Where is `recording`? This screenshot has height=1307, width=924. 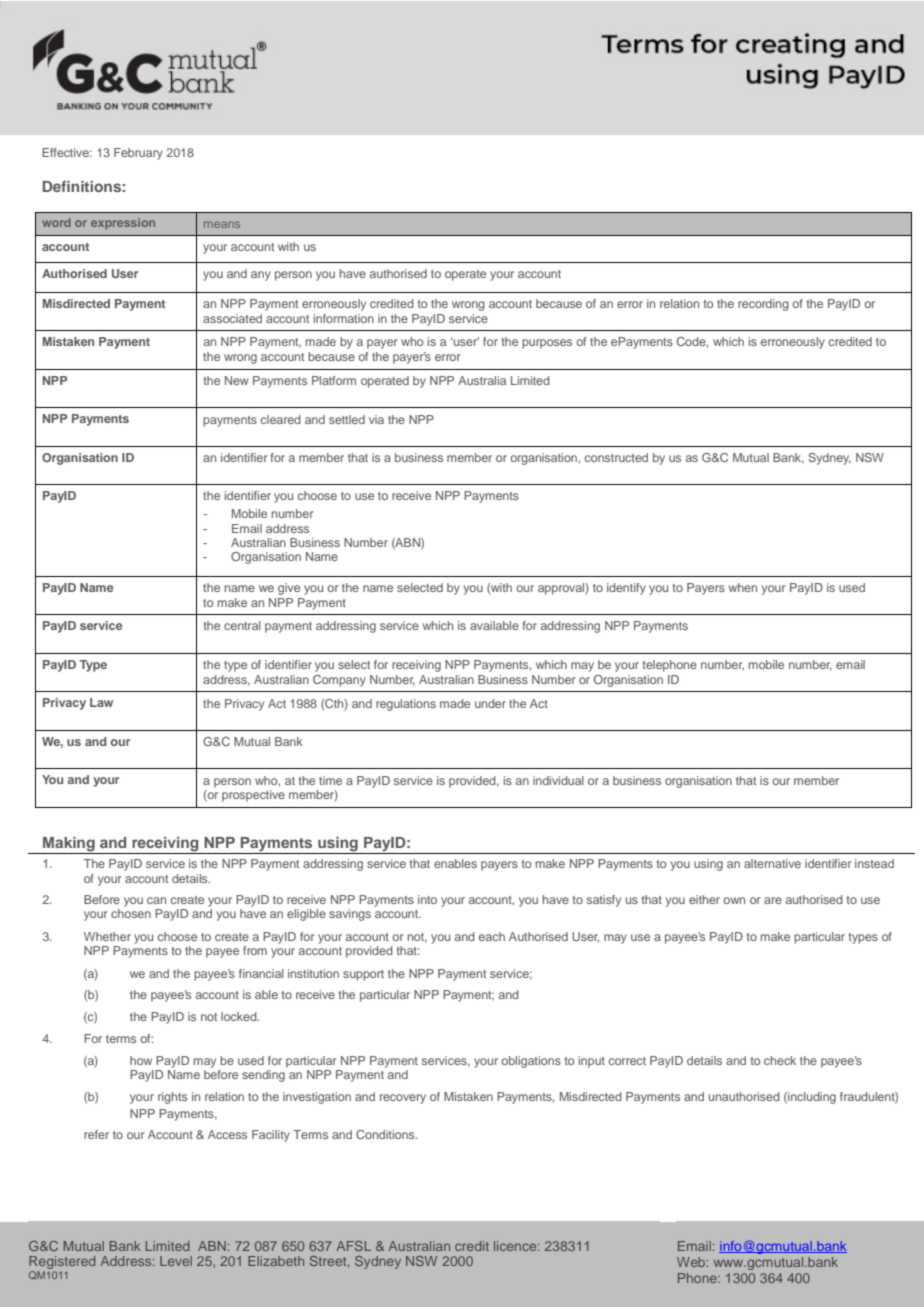
recording is located at coordinates (763, 305).
